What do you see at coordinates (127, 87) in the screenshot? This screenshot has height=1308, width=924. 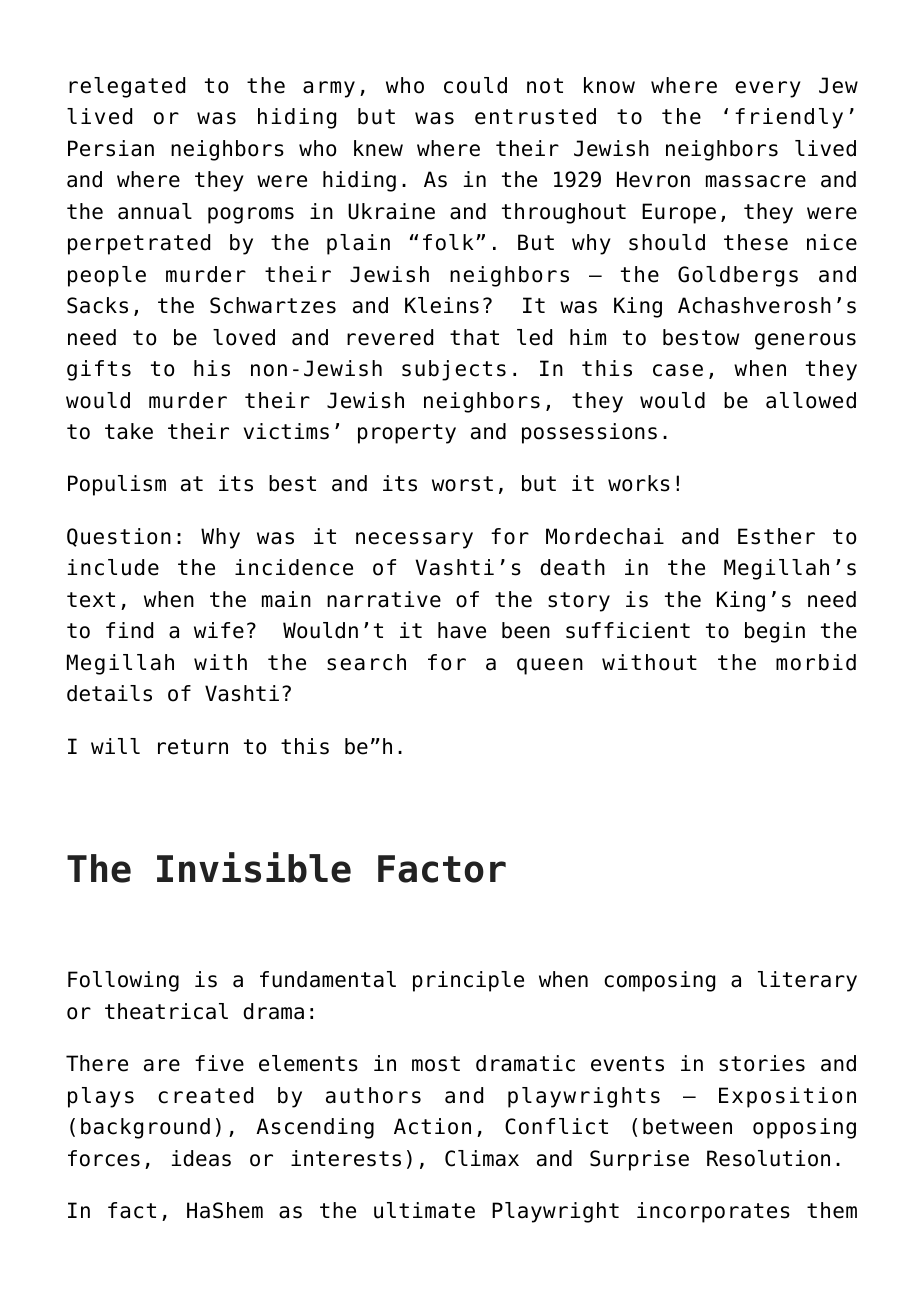 I see `relegated` at bounding box center [127, 87].
